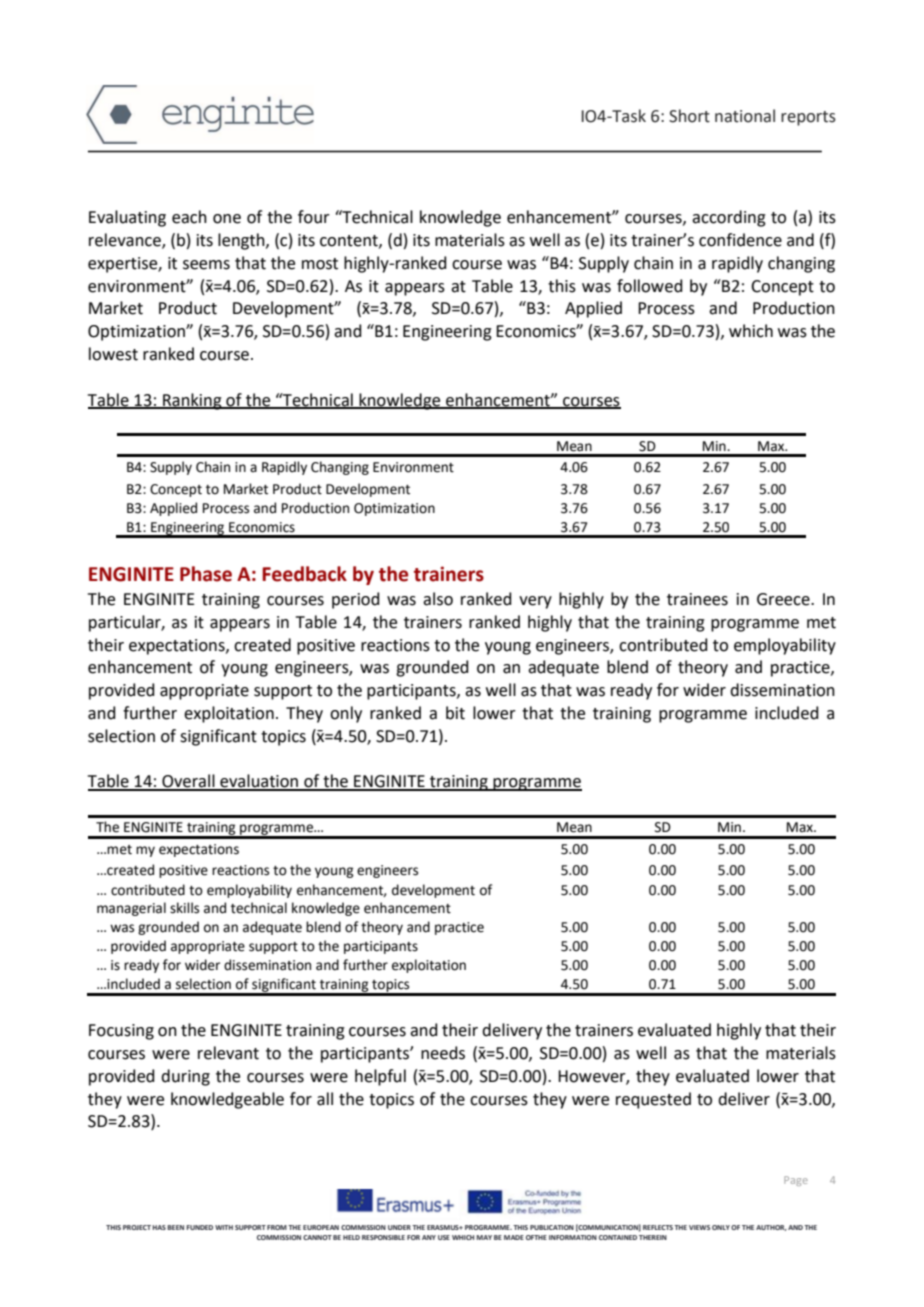 This screenshot has height=1307, width=924. Describe the element at coordinates (745, 116) in the screenshot. I see `national` at that location.
